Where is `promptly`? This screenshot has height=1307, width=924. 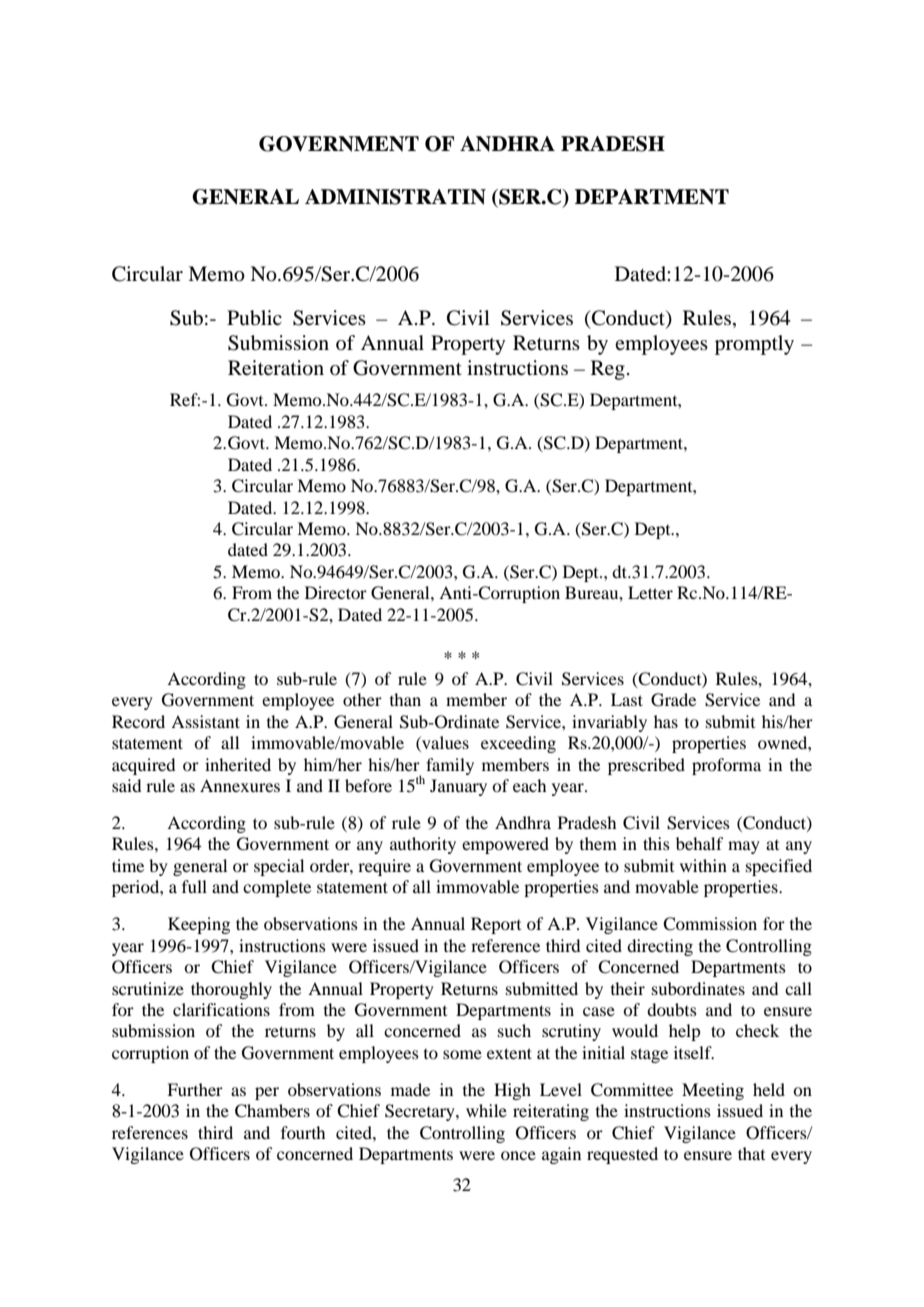
promptly is located at coordinates (754, 345).
